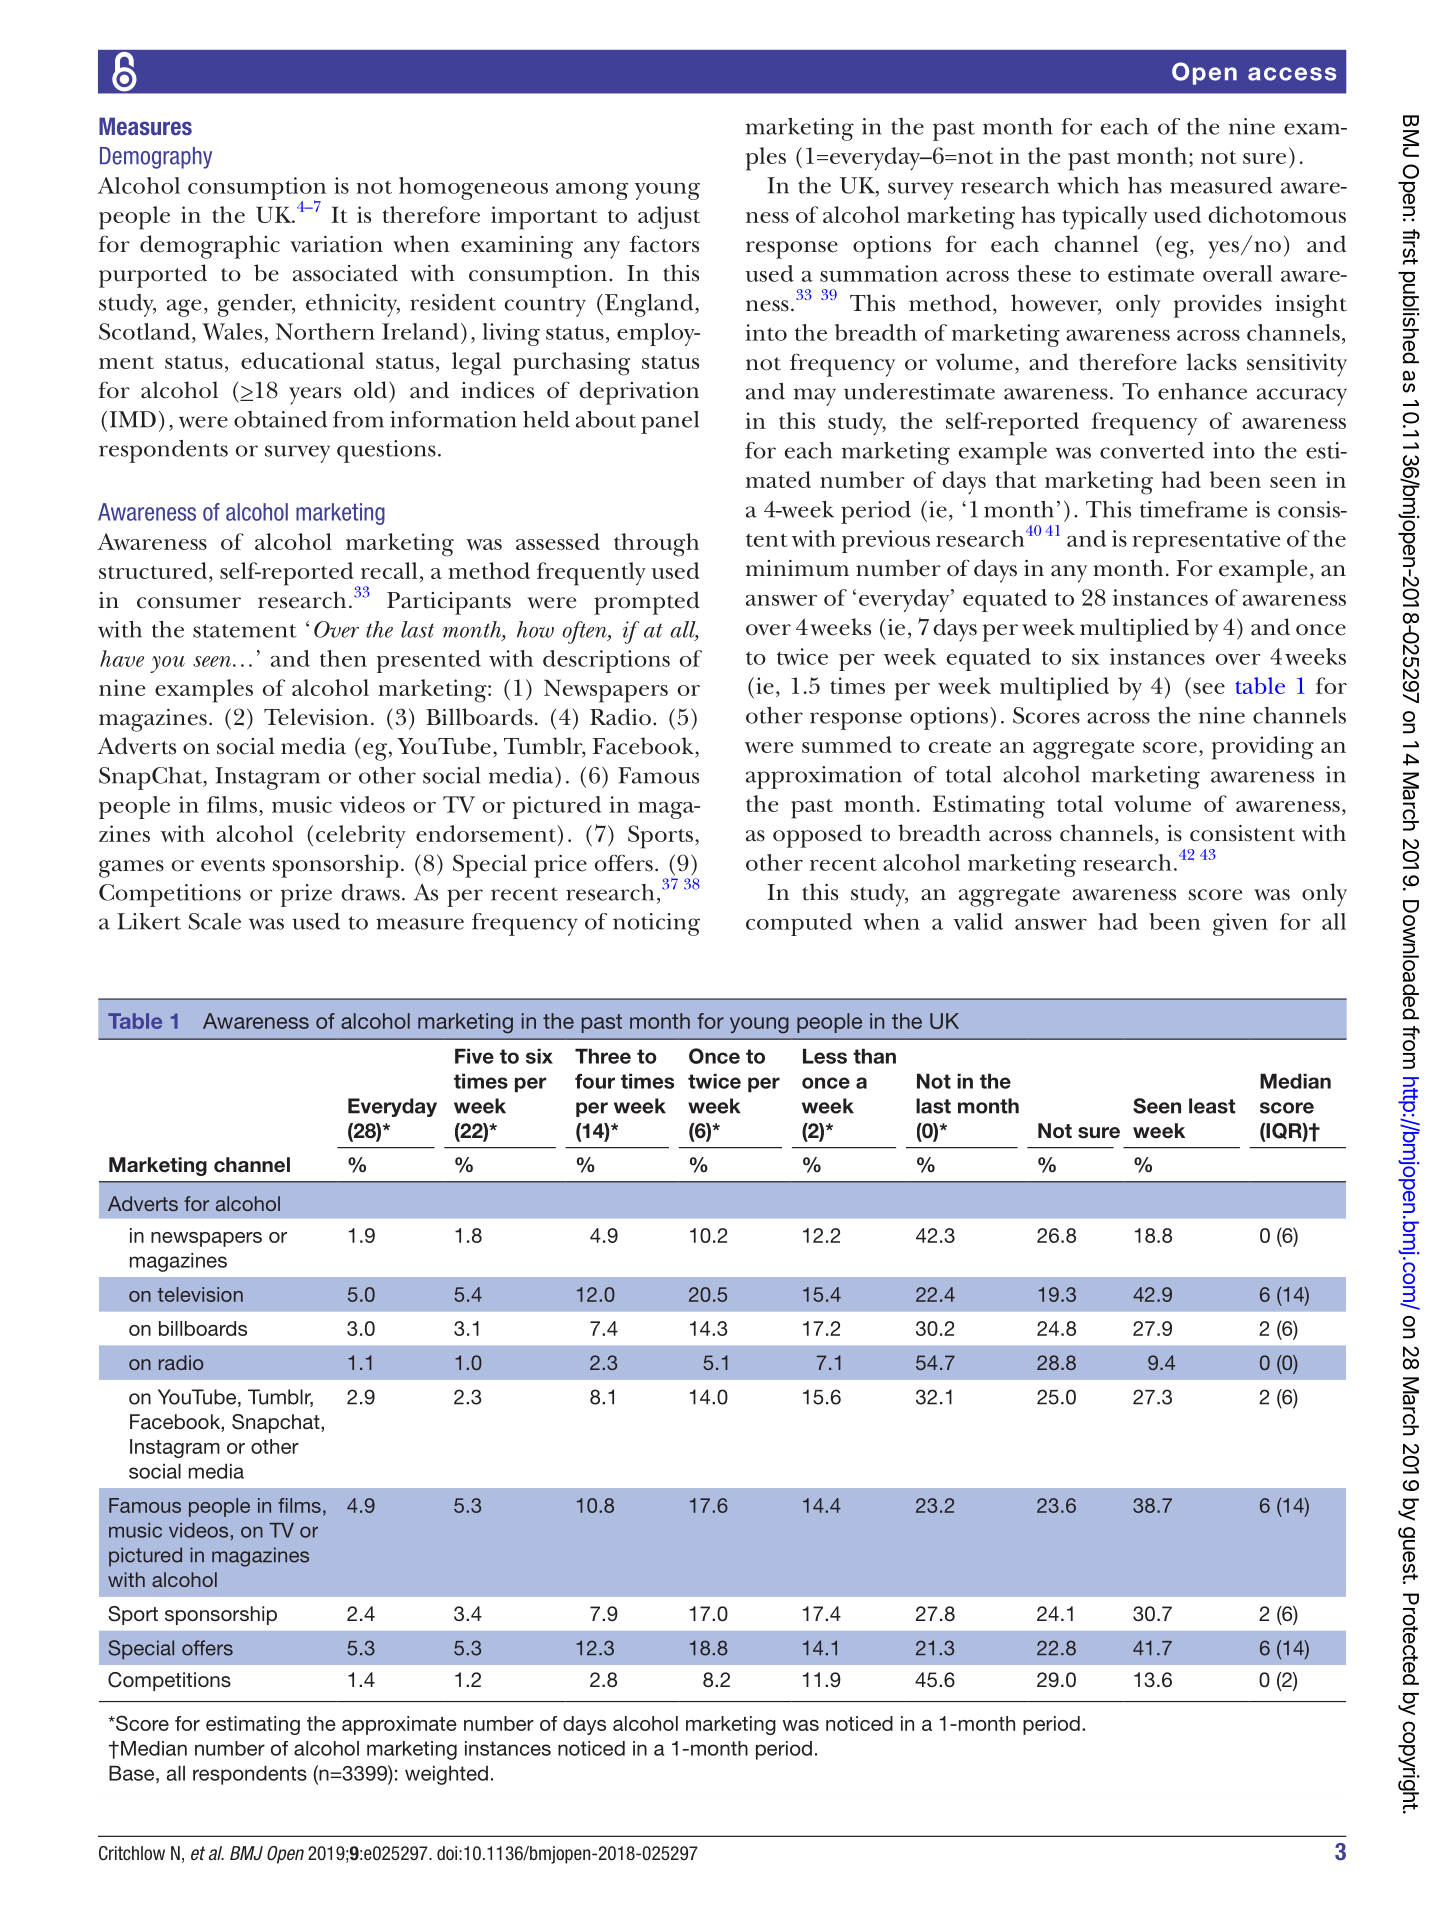 The width and height of the screenshot is (1445, 1927). Describe the element at coordinates (656, 924) in the screenshot. I see `noticing` at that location.
